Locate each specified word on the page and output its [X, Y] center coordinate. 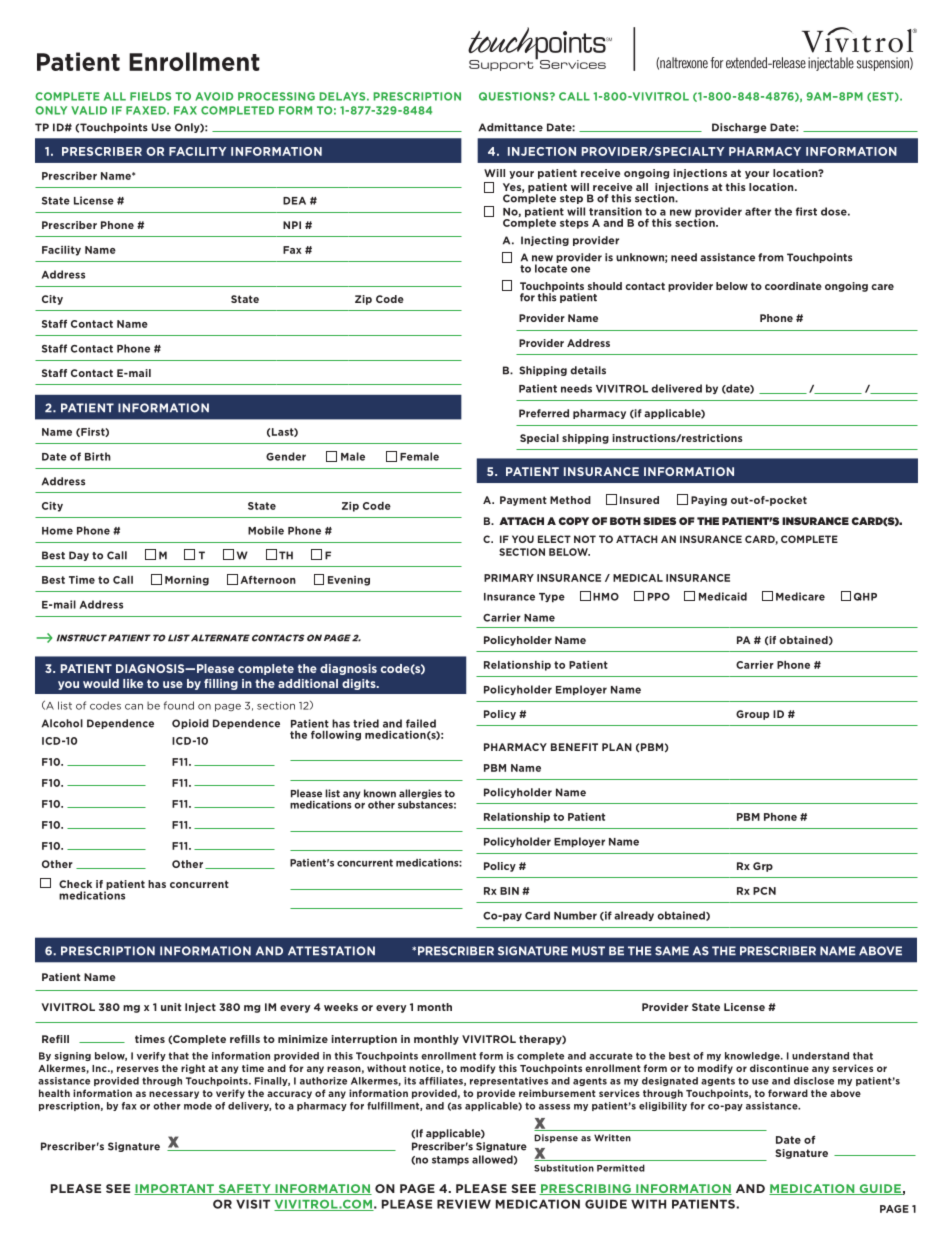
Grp [763, 867]
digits [360, 684]
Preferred [544, 413]
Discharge [739, 128]
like [133, 683]
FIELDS [150, 96]
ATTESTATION [331, 951]
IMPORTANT [175, 1189]
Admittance [511, 127]
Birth [98, 456]
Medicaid [723, 596]
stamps [450, 1161]
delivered [676, 388]
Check [75, 884]
